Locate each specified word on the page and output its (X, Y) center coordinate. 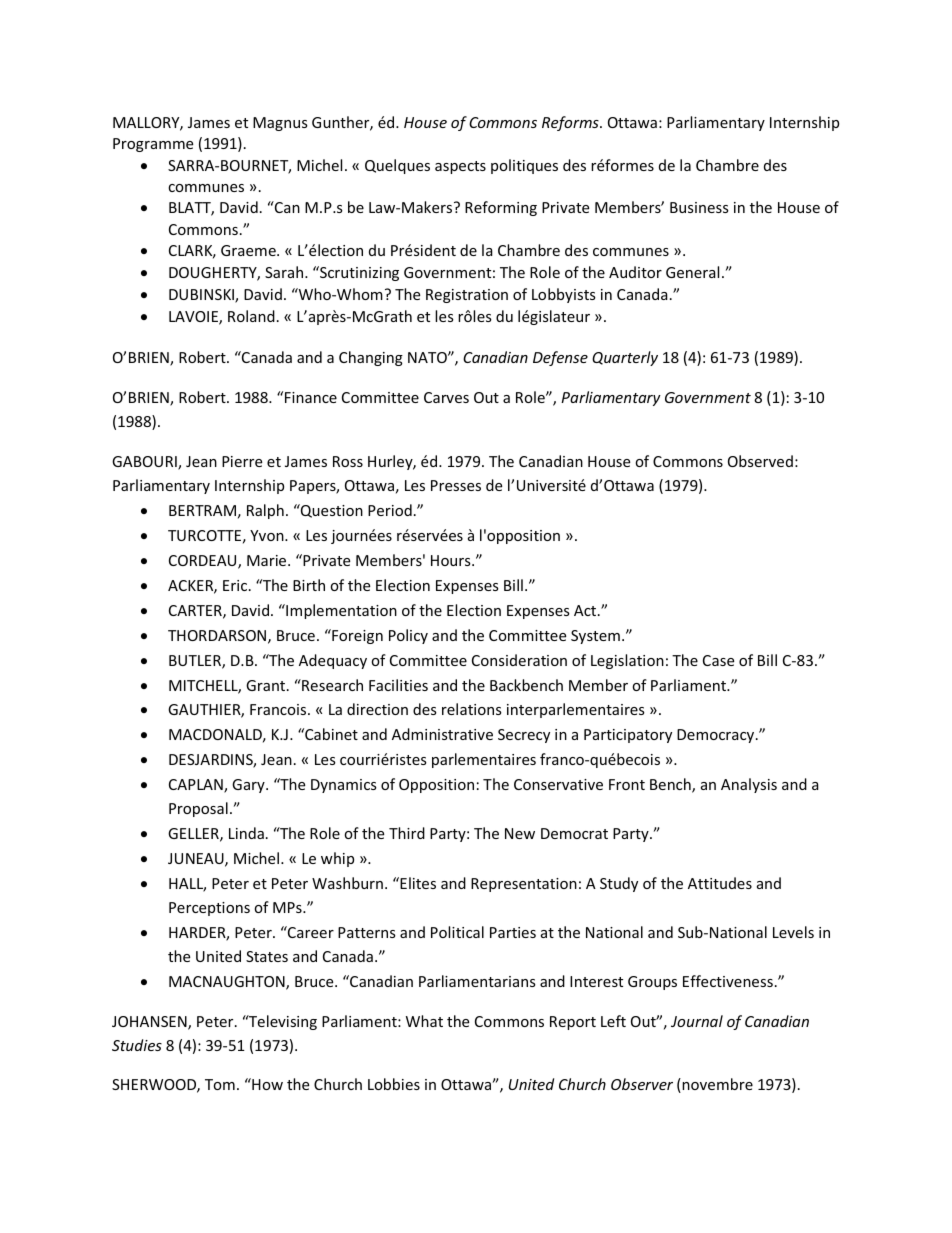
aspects (460, 167)
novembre (717, 1084)
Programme (153, 145)
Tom (220, 1084)
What (424, 1021)
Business (699, 207)
